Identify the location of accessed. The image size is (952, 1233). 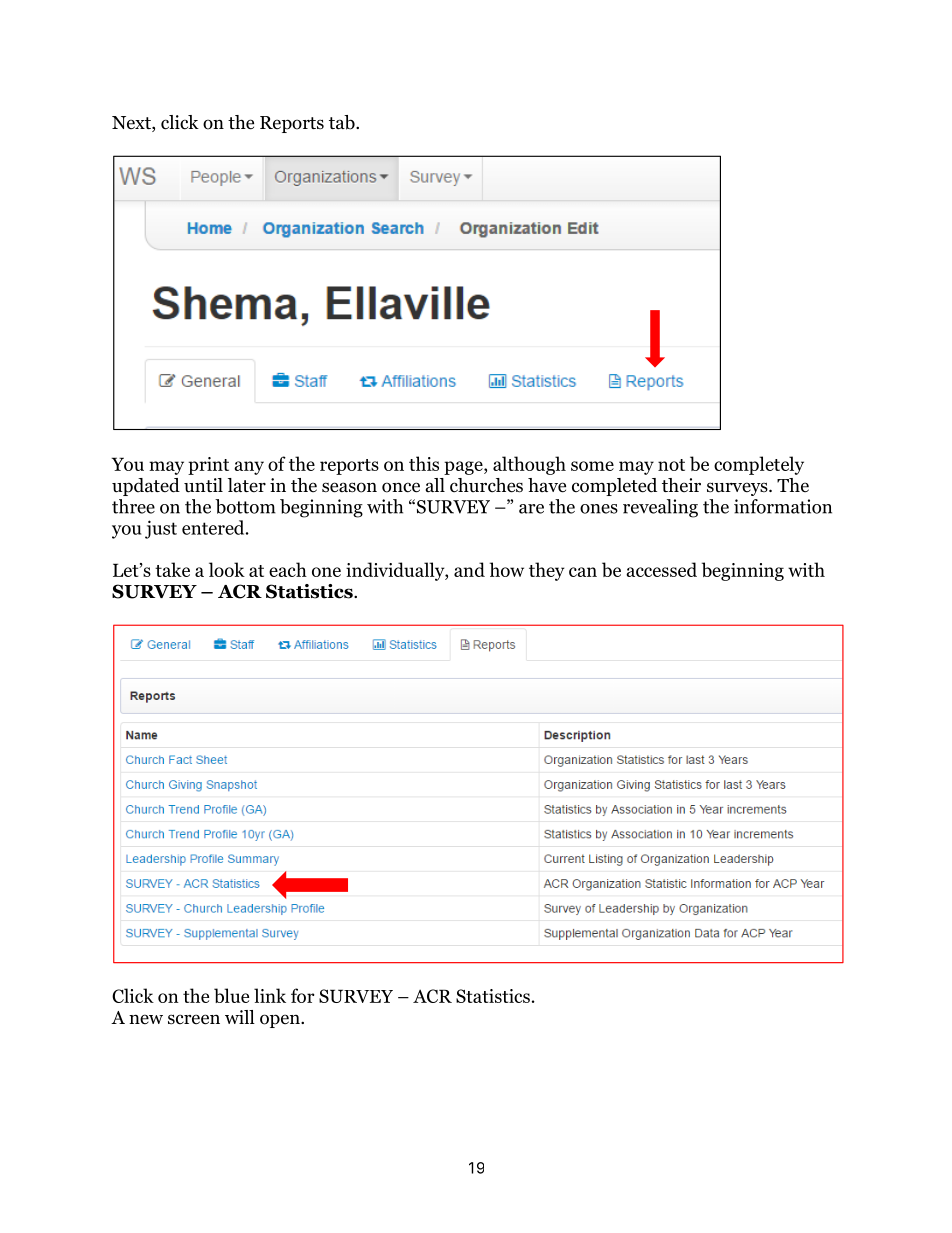
(661, 569).
